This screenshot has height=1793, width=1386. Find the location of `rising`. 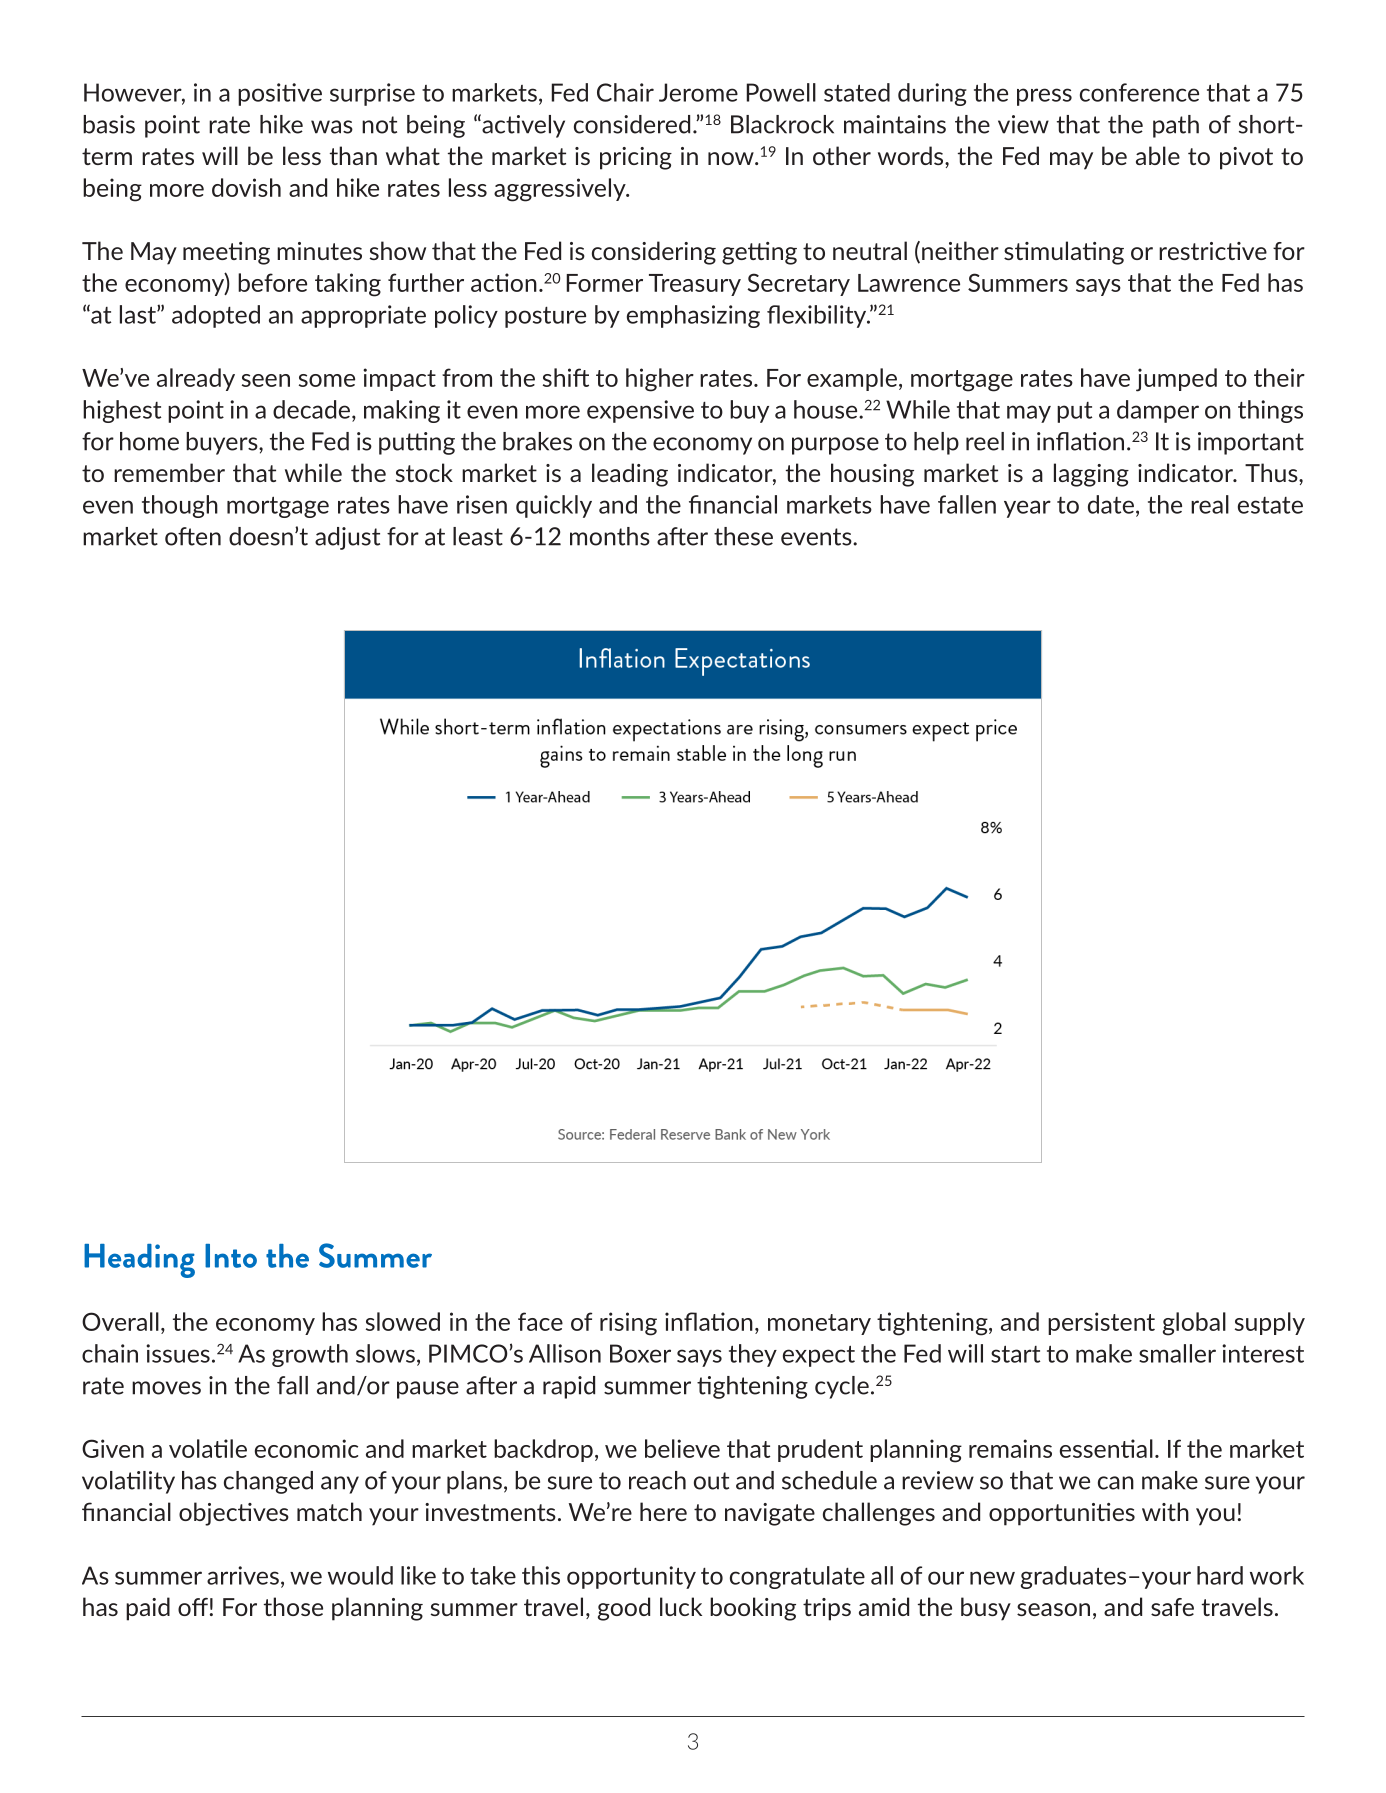

rising is located at coordinates (628, 1324).
